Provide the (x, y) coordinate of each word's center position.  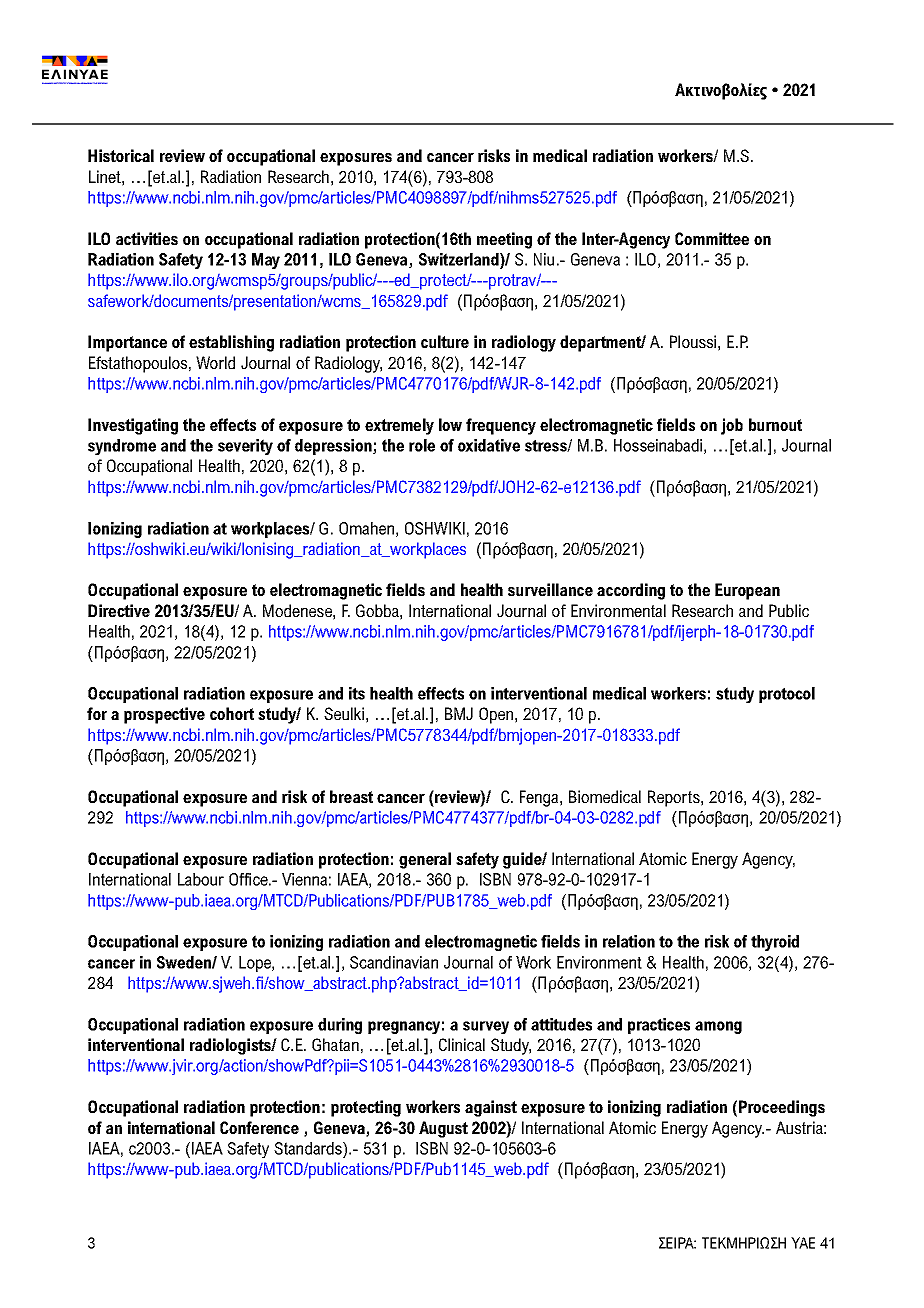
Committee (712, 238)
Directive (119, 610)
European (747, 591)
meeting (504, 240)
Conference (259, 1127)
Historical (121, 155)
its (357, 693)
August (443, 1129)
